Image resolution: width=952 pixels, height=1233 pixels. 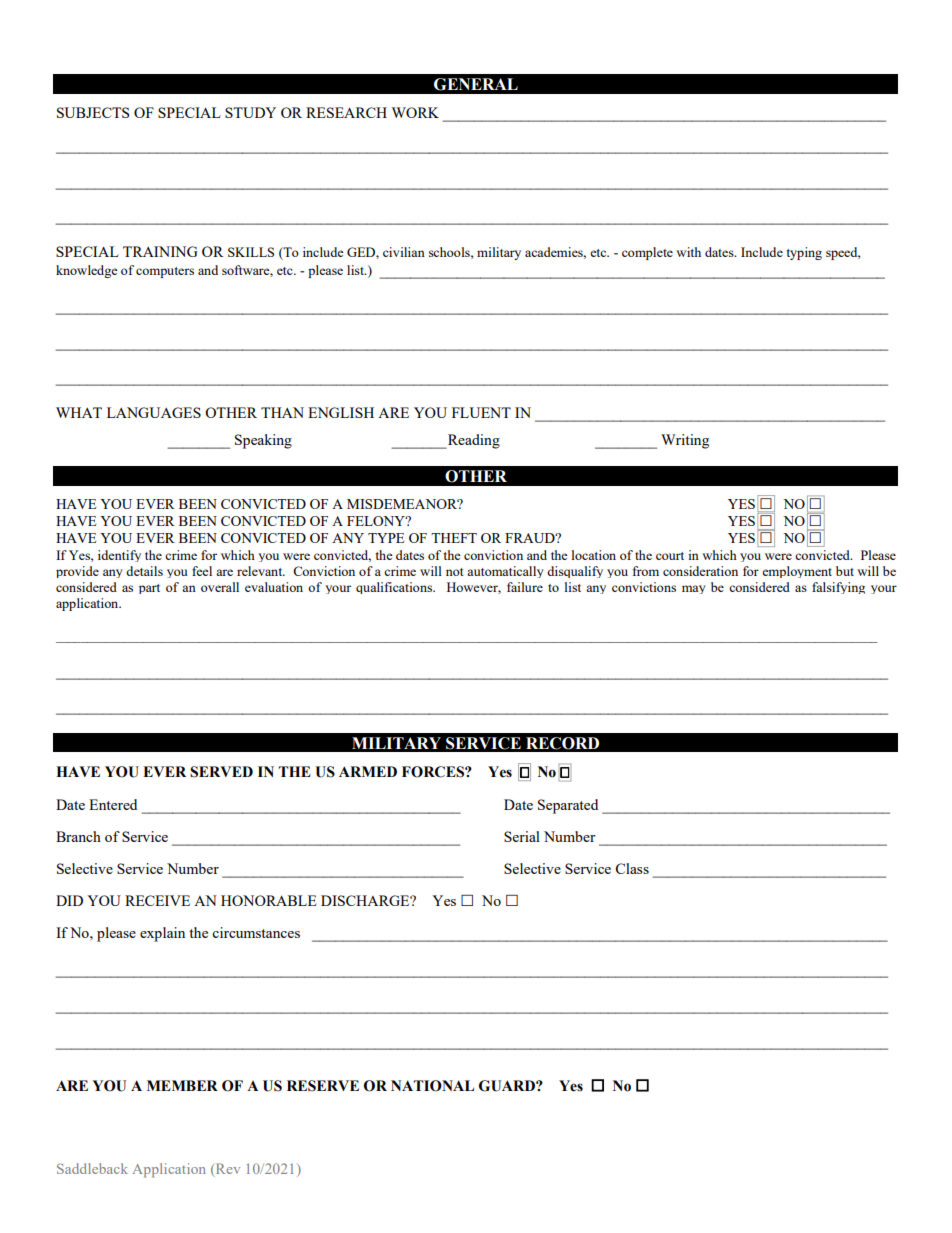 What do you see at coordinates (323, 1086) in the screenshot?
I see `RESERVE` at bounding box center [323, 1086].
